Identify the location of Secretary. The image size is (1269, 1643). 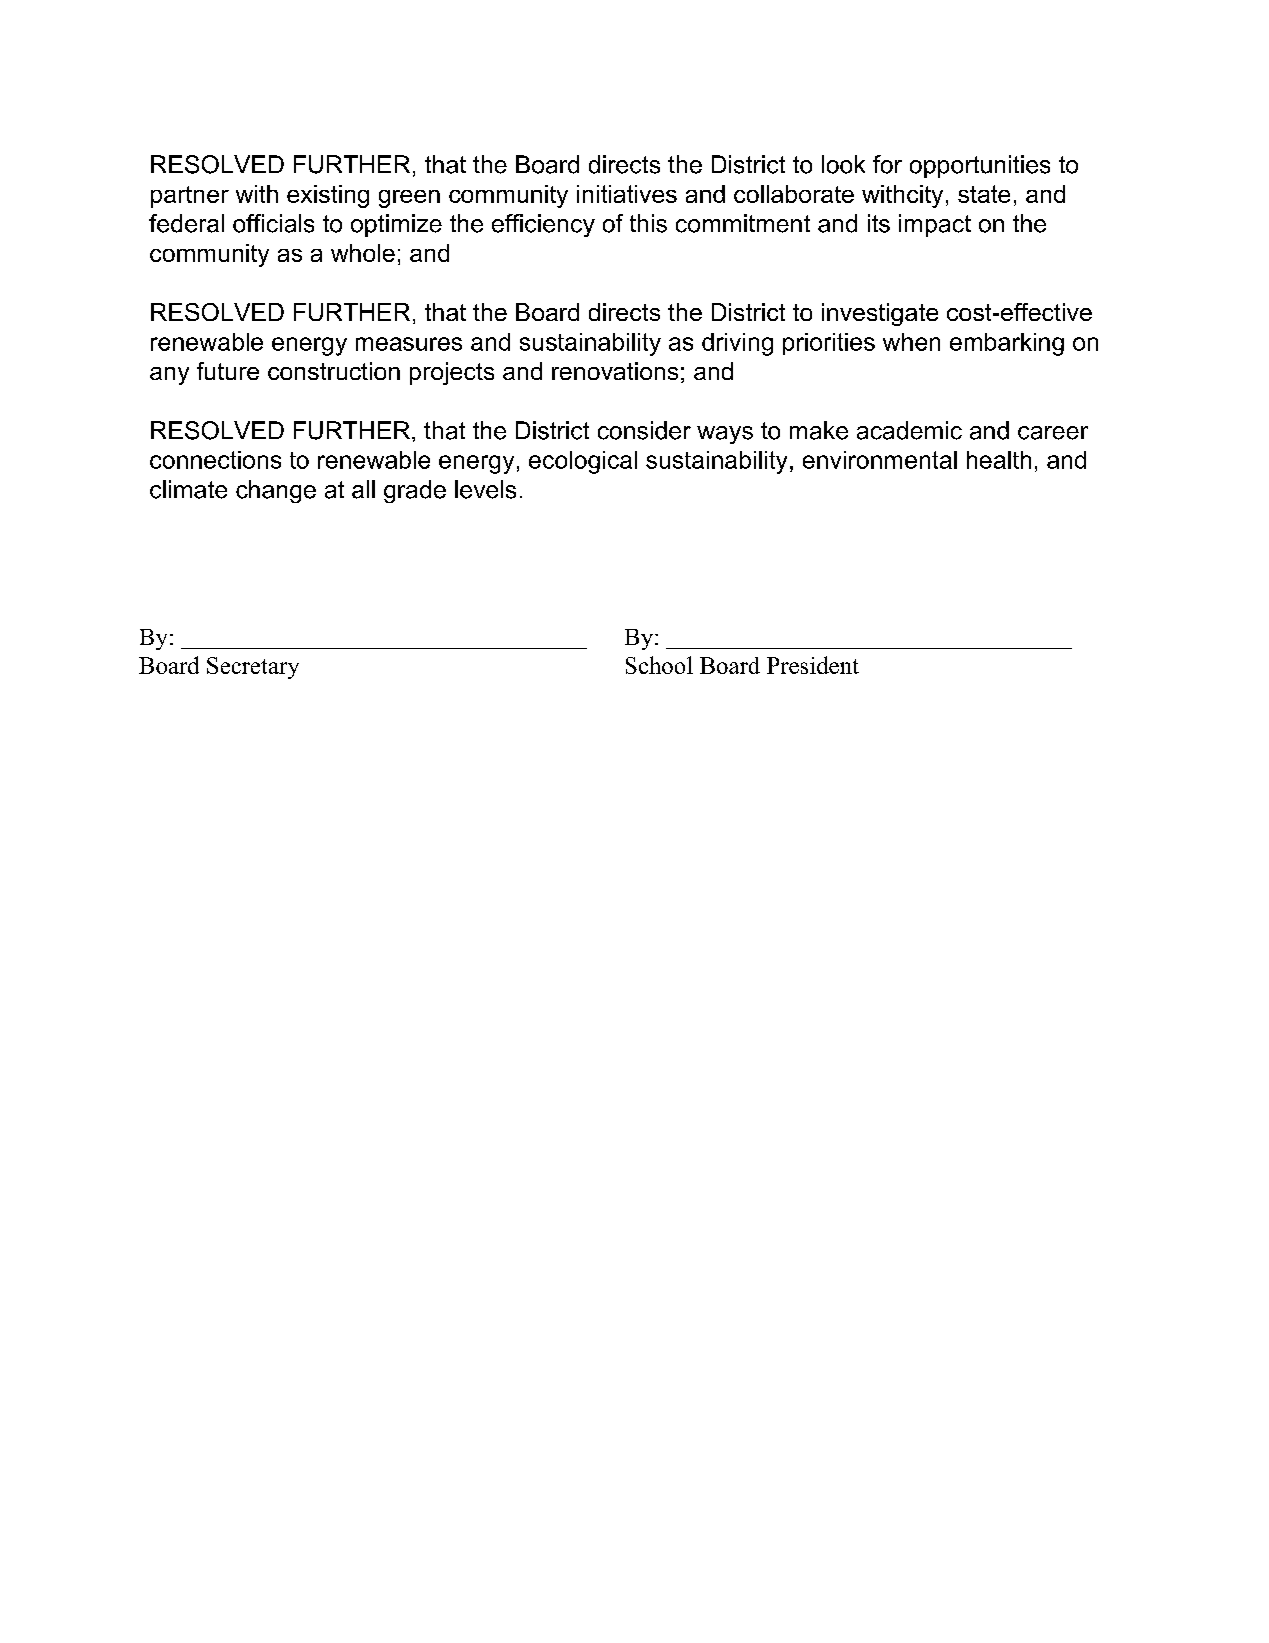
(253, 668).
